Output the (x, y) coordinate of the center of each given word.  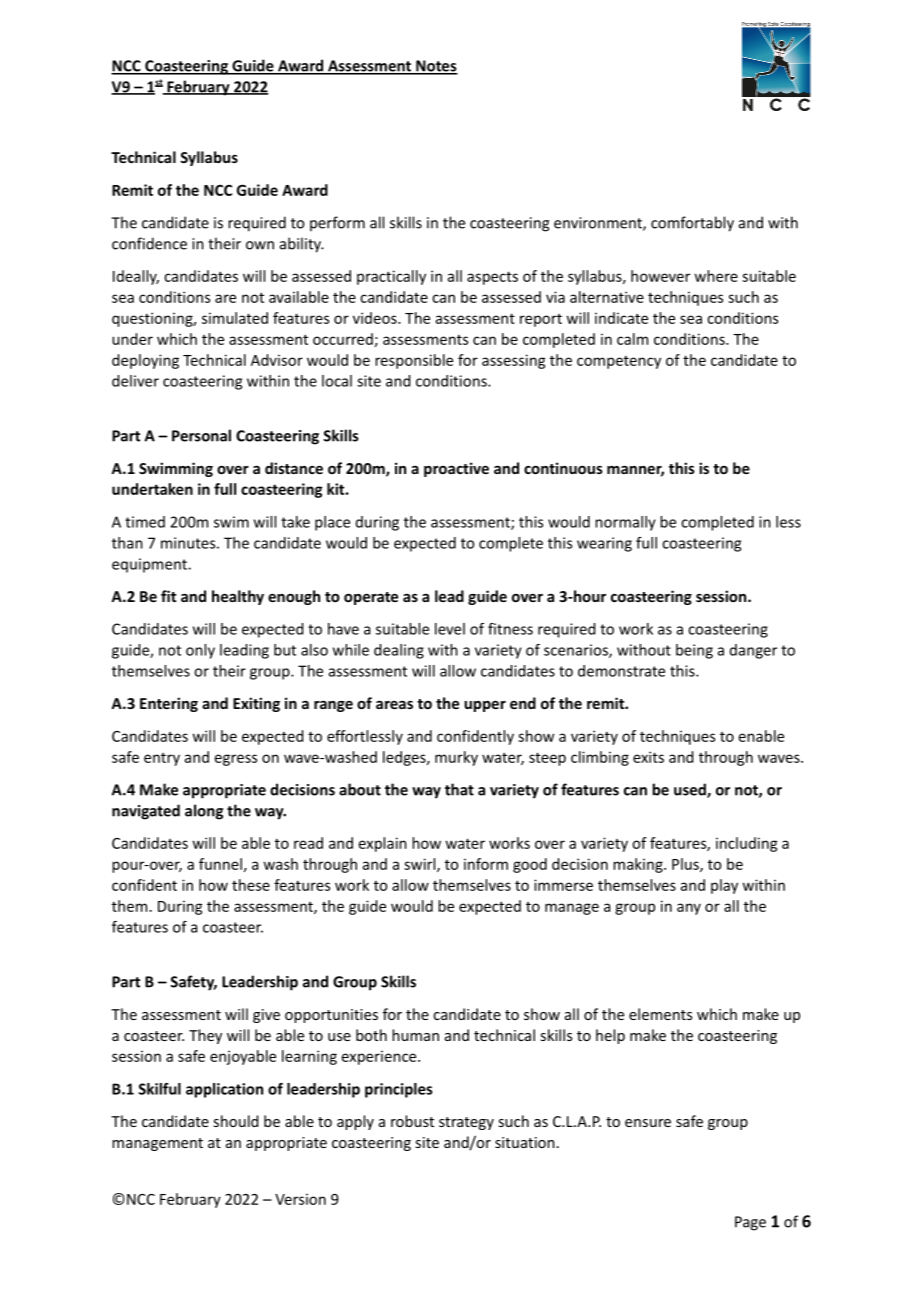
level (450, 629)
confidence (149, 243)
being (694, 651)
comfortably (692, 224)
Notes (436, 67)
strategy (466, 1123)
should (235, 1121)
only (200, 651)
